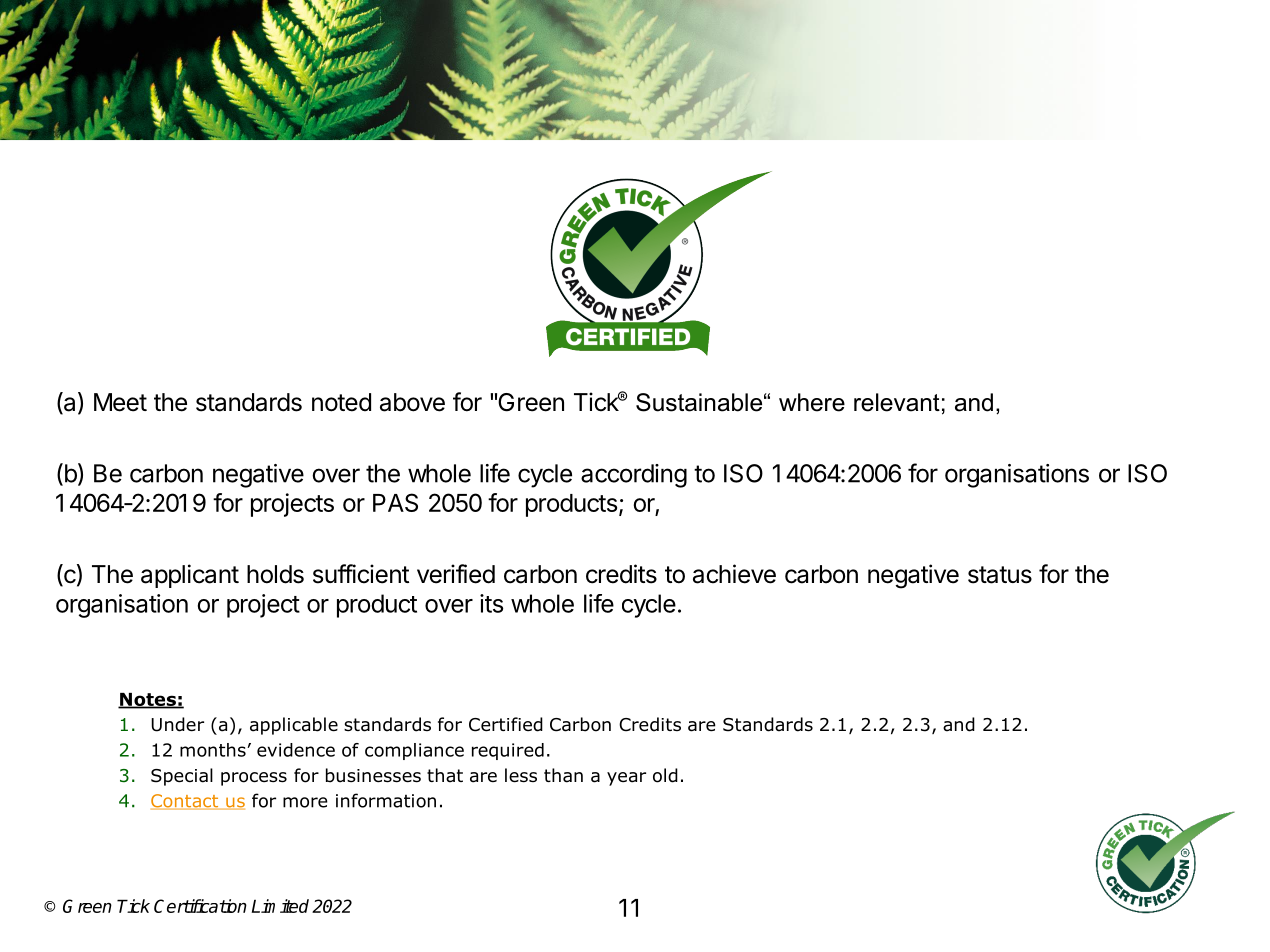 This image has width=1270, height=952. Describe the element at coordinates (200, 906) in the image. I see `Certification` at that location.
